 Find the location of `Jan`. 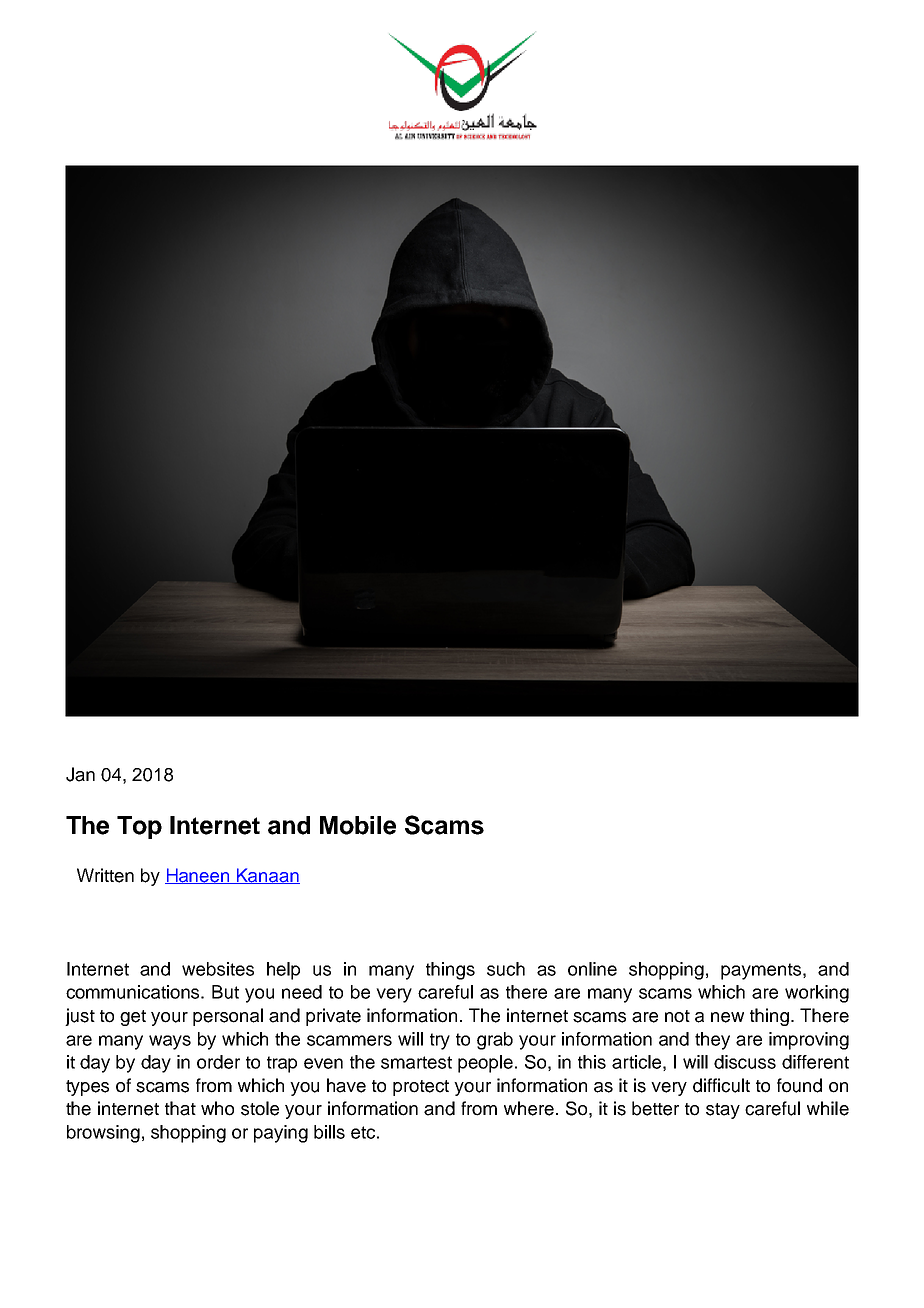

Jan is located at coordinates (80, 774).
